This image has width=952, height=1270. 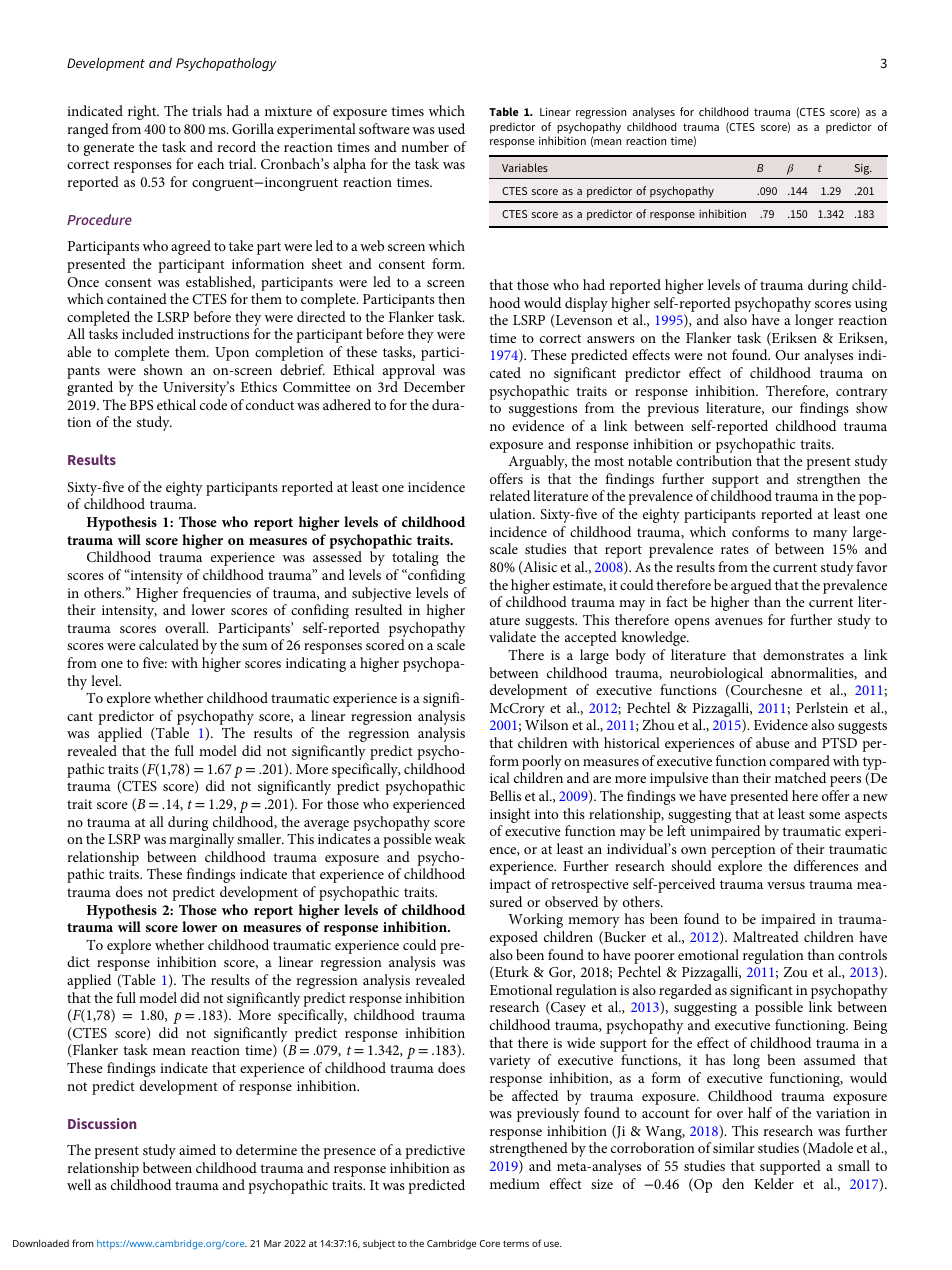 I want to click on calculated, so click(x=169, y=644).
